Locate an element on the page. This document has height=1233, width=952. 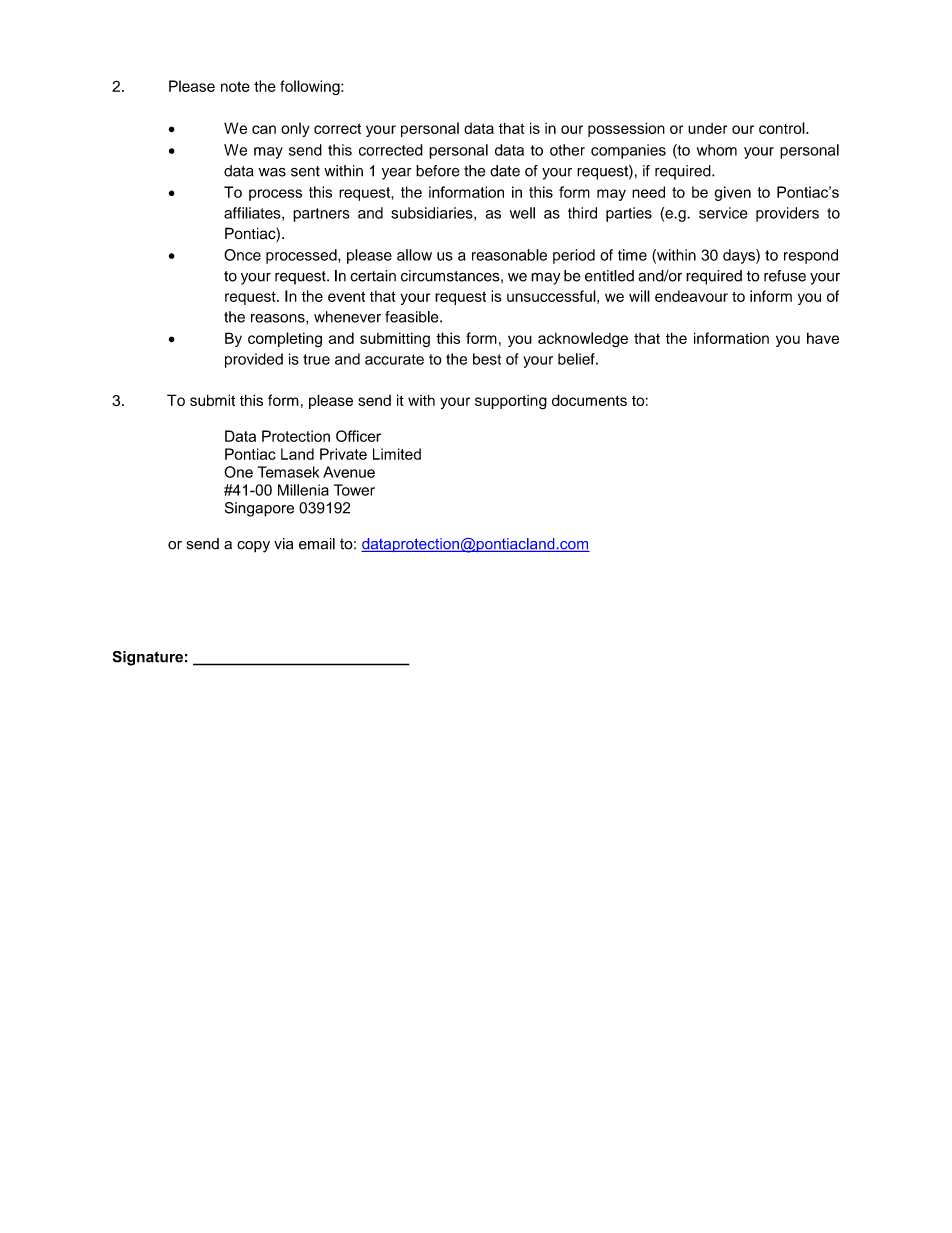
under is located at coordinates (707, 128).
